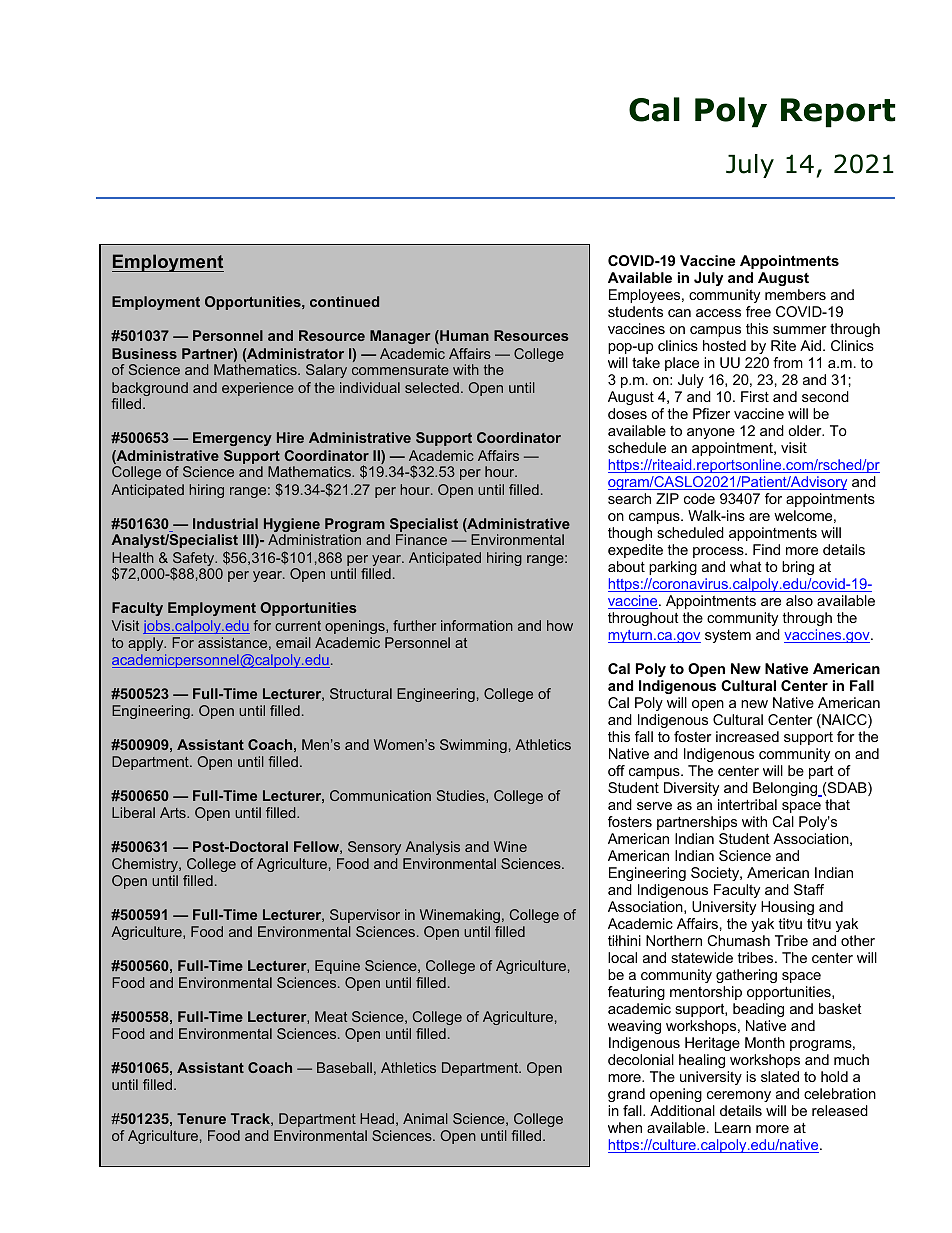 This image has height=1233, width=952. I want to click on Chumash, so click(738, 940).
